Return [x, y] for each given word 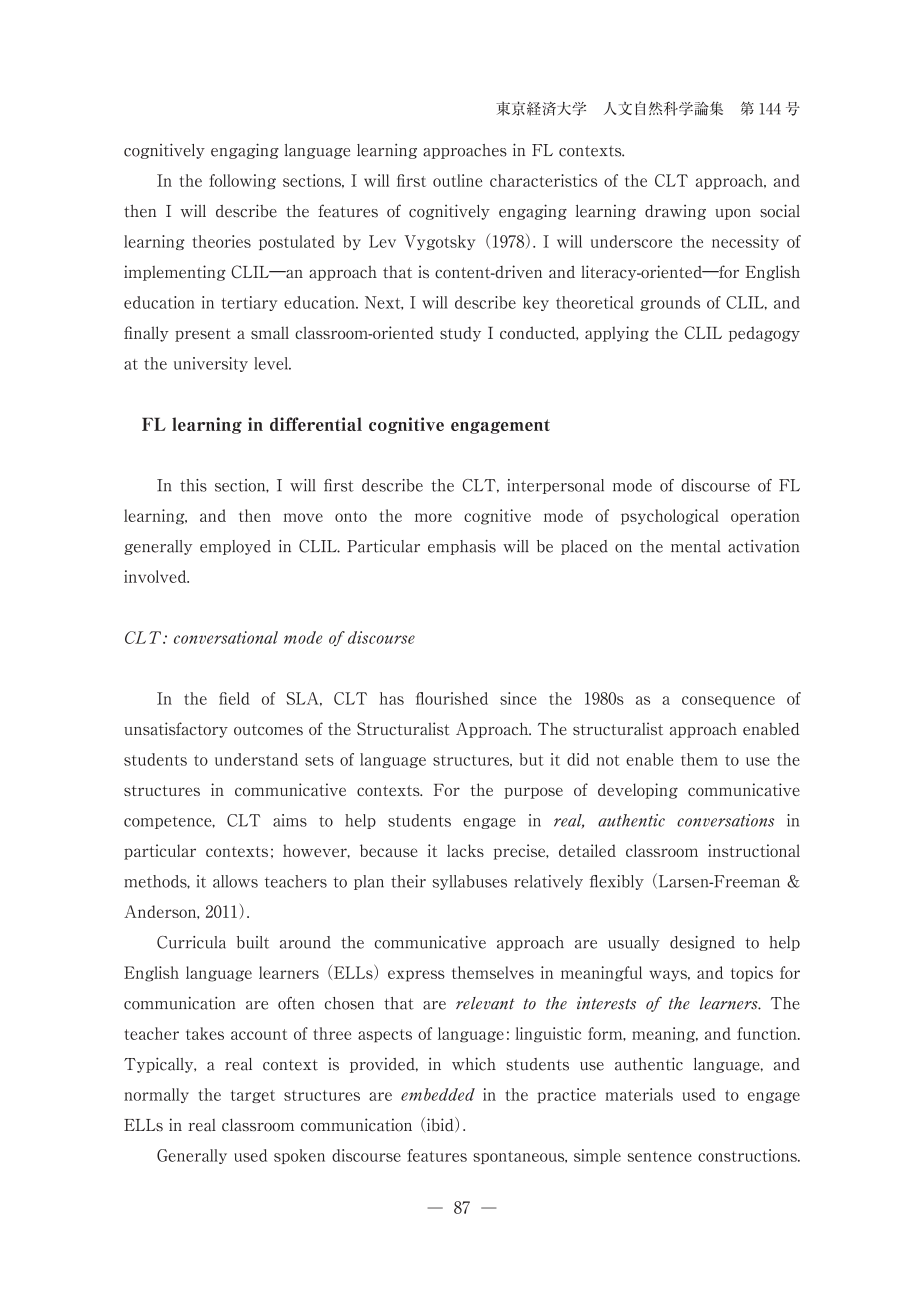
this [193, 485]
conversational [226, 637]
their [408, 881]
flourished [452, 698]
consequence [728, 701]
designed [702, 943]
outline [457, 180]
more [433, 517]
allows [235, 881]
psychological [670, 517]
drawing [675, 212]
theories [221, 241]
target [253, 1096]
